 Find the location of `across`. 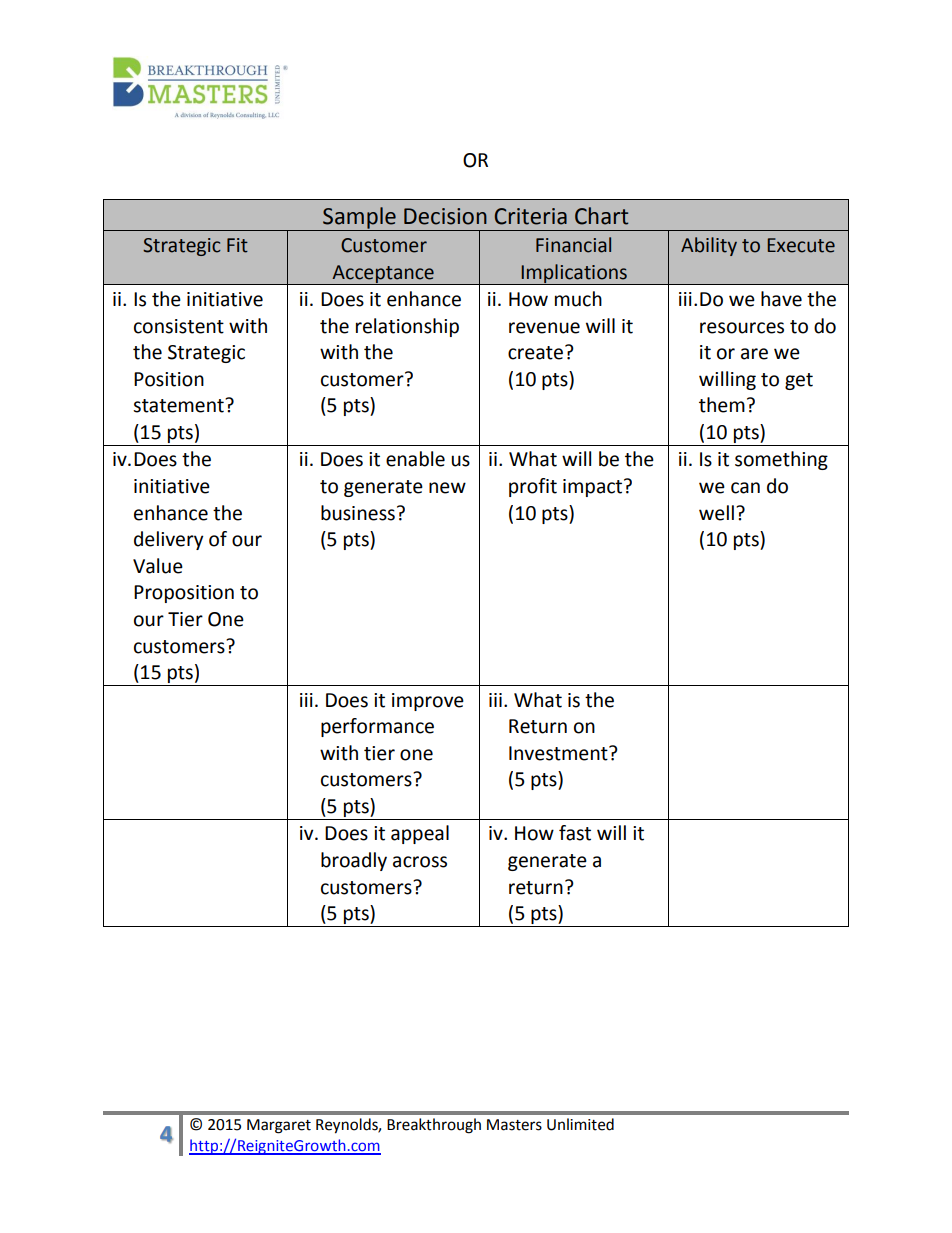

across is located at coordinates (420, 862).
